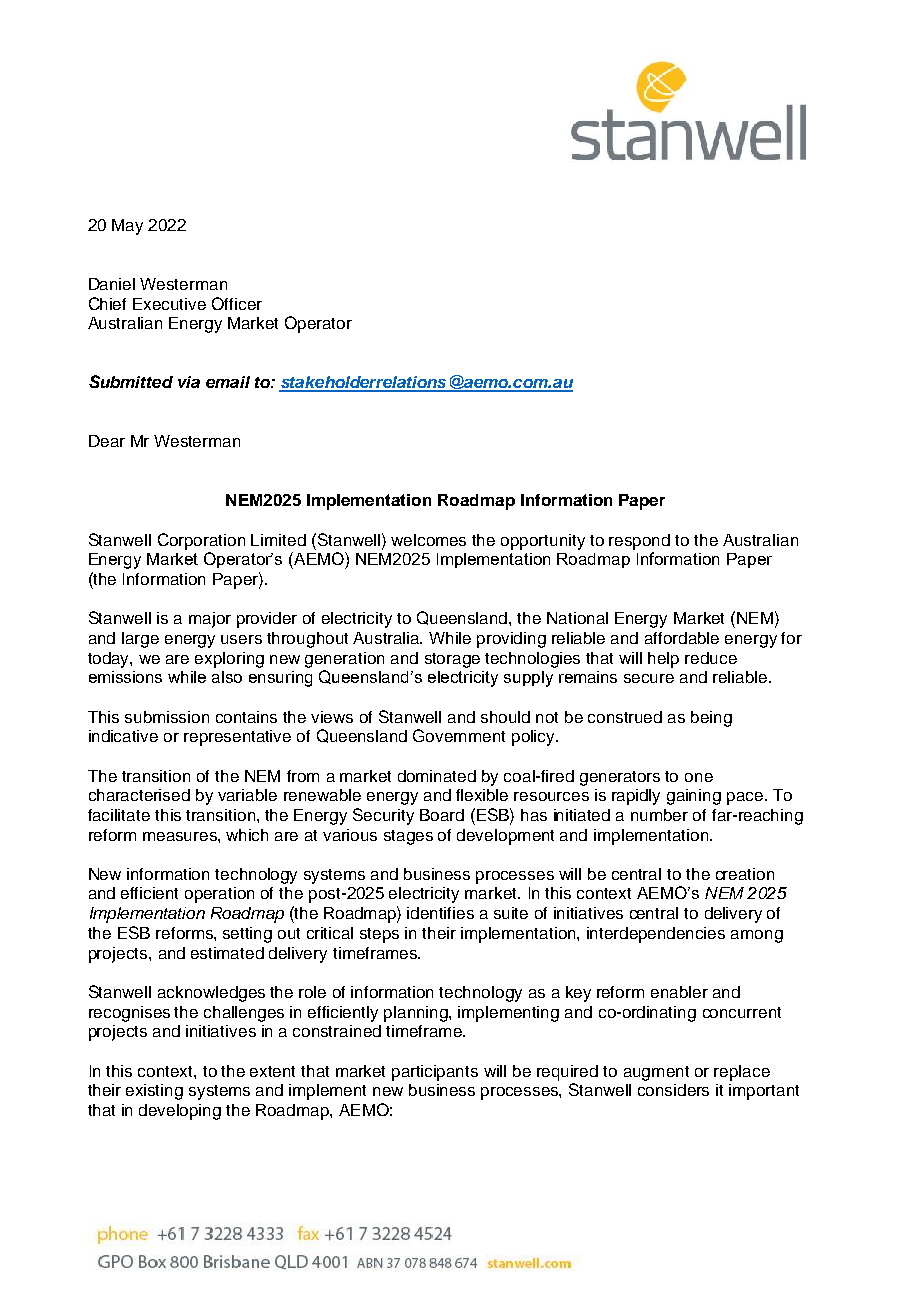  What do you see at coordinates (237, 738) in the screenshot?
I see `representative` at bounding box center [237, 738].
